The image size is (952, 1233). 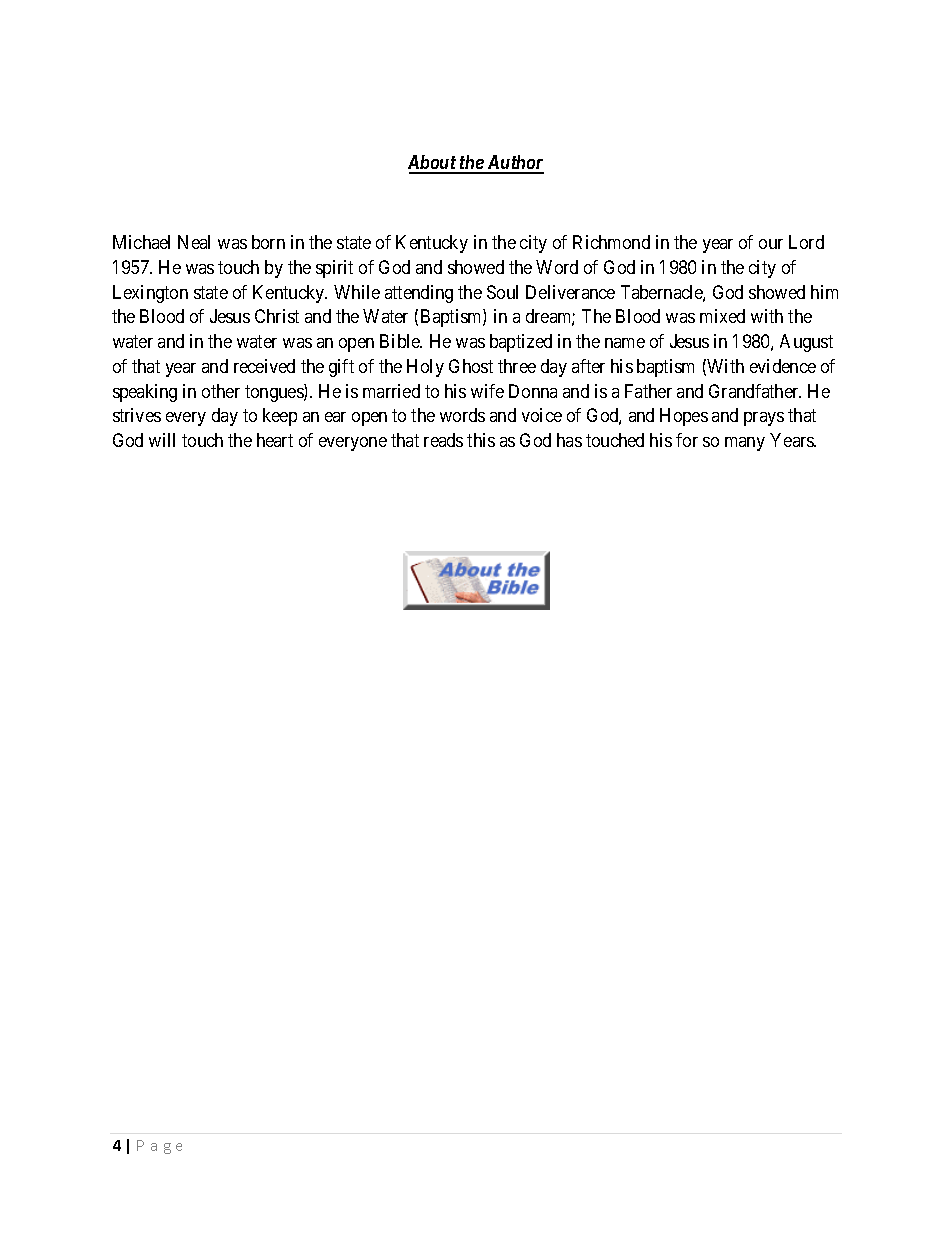 What do you see at coordinates (783, 366) in the image?
I see `evidence` at bounding box center [783, 366].
